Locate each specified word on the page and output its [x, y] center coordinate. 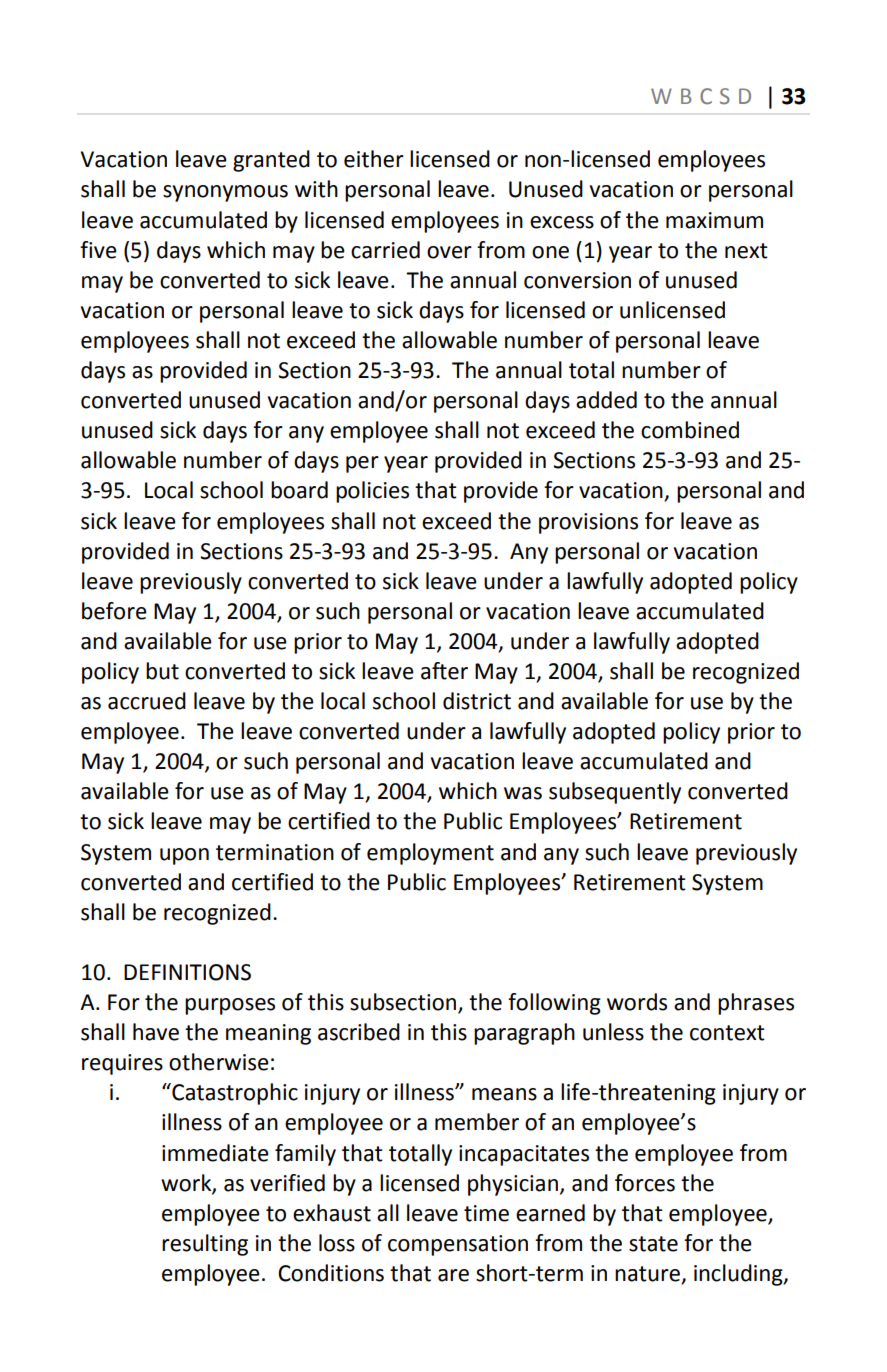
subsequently [615, 793]
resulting [205, 1245]
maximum [714, 220]
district [477, 701]
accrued [147, 701]
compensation [458, 1245]
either [374, 159]
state [653, 1244]
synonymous [225, 193]
